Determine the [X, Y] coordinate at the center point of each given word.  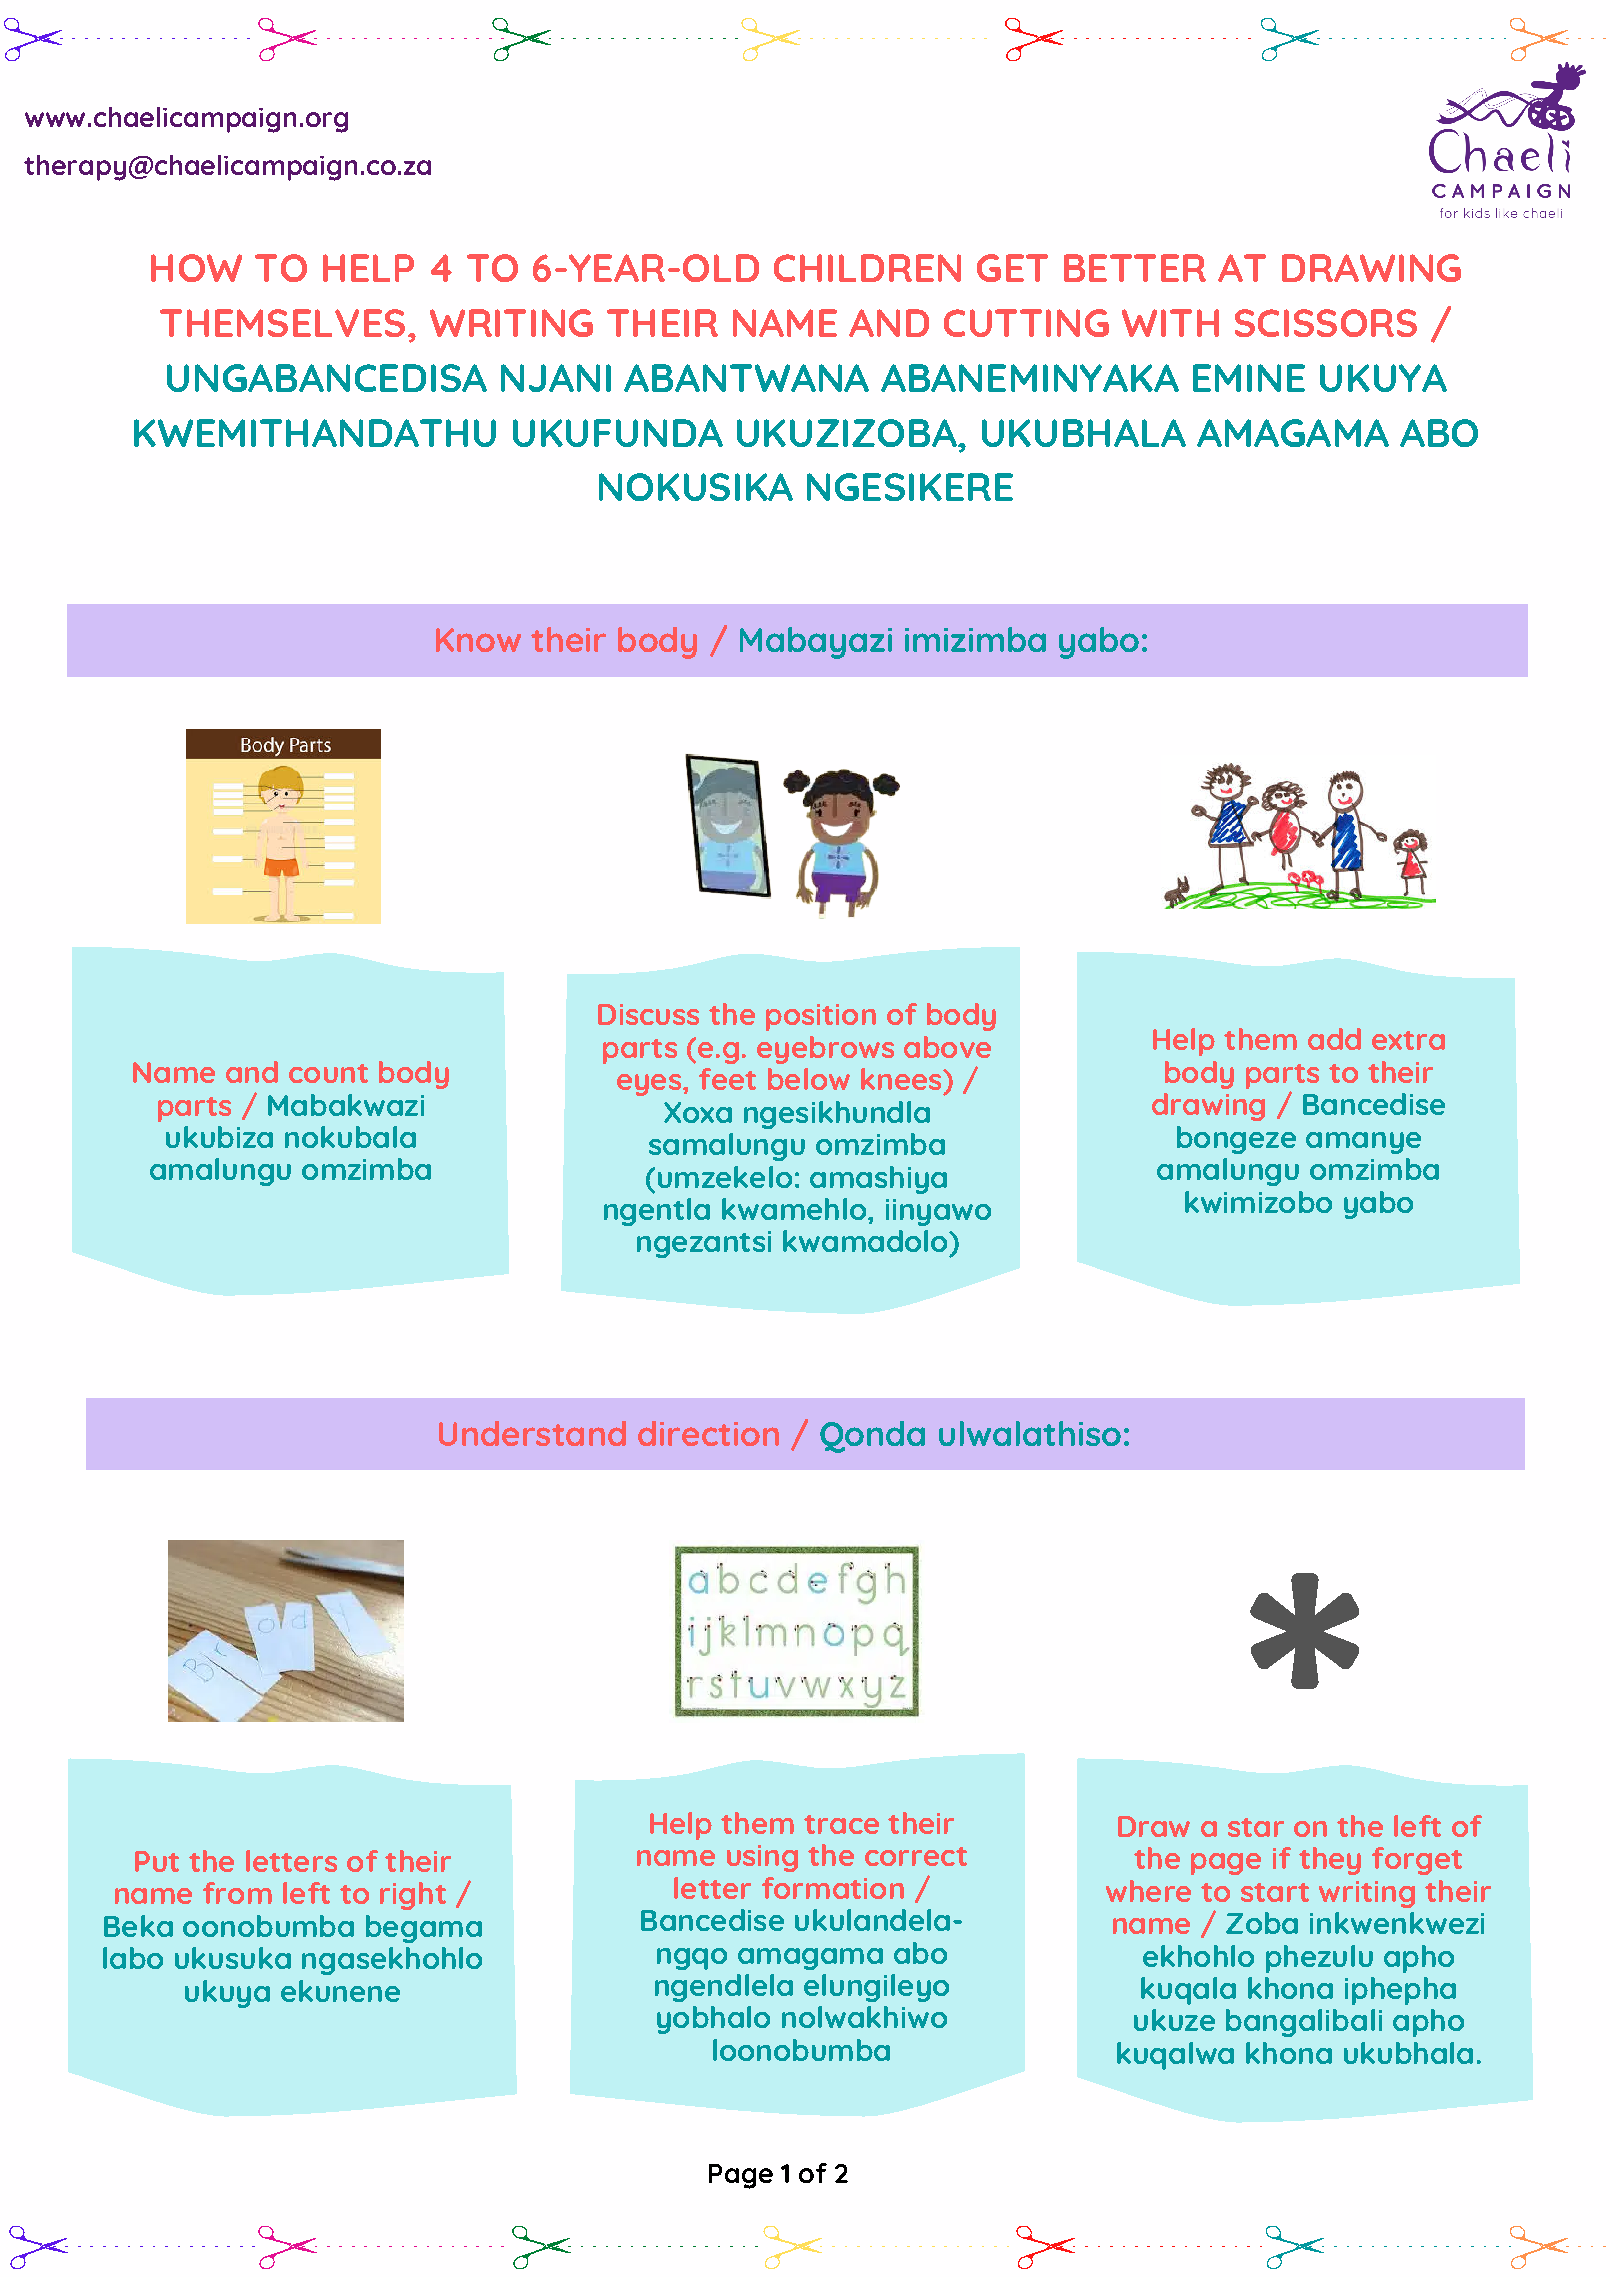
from [237, 1893]
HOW [196, 268]
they [1330, 1861]
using [762, 1858]
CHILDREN [867, 268]
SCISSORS [1326, 323]
